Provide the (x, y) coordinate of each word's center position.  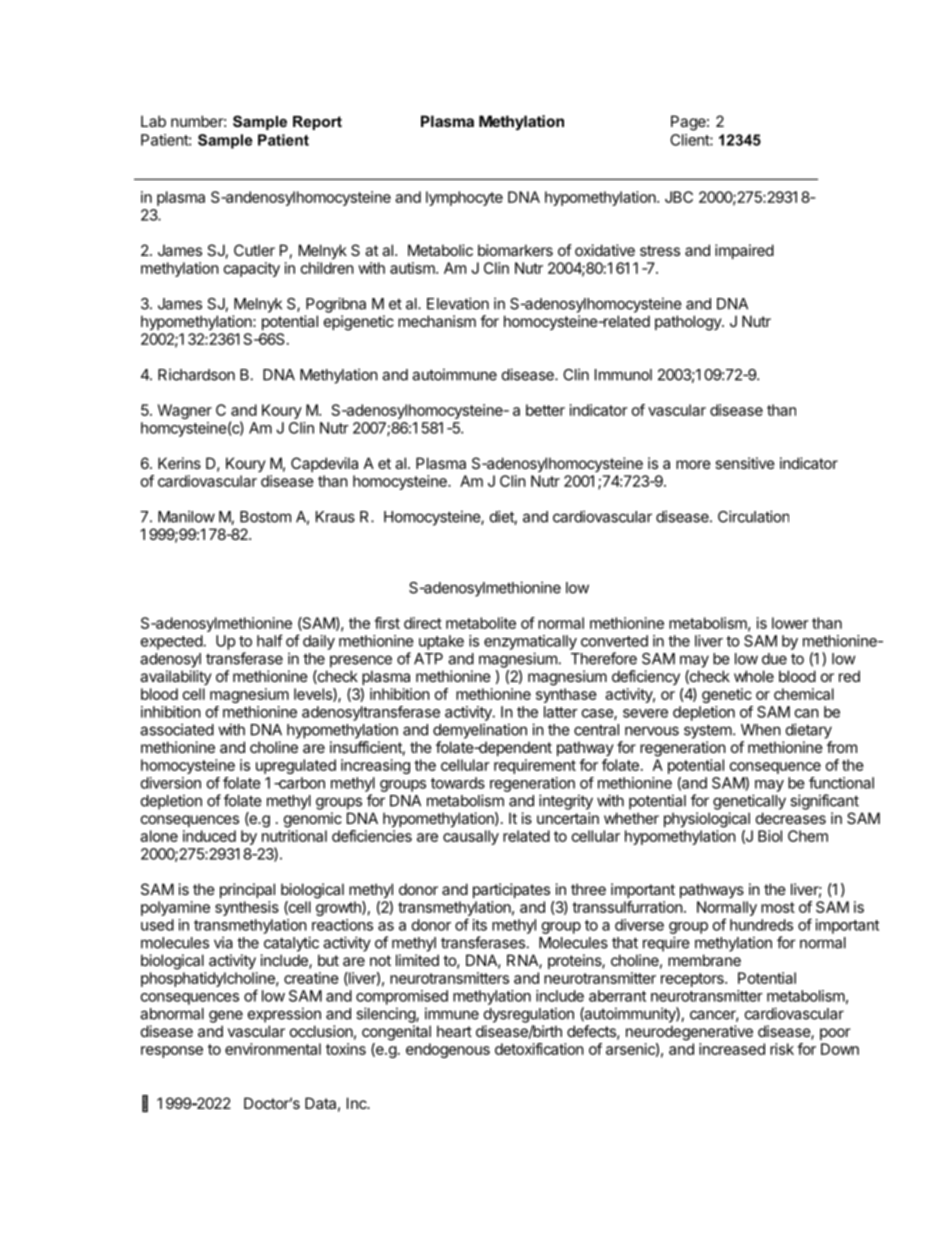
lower (790, 623)
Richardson (196, 374)
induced (209, 836)
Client (690, 140)
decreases (791, 818)
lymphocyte (464, 198)
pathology (689, 323)
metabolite (481, 623)
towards (458, 783)
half (270, 640)
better (545, 410)
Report (317, 123)
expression (284, 1015)
